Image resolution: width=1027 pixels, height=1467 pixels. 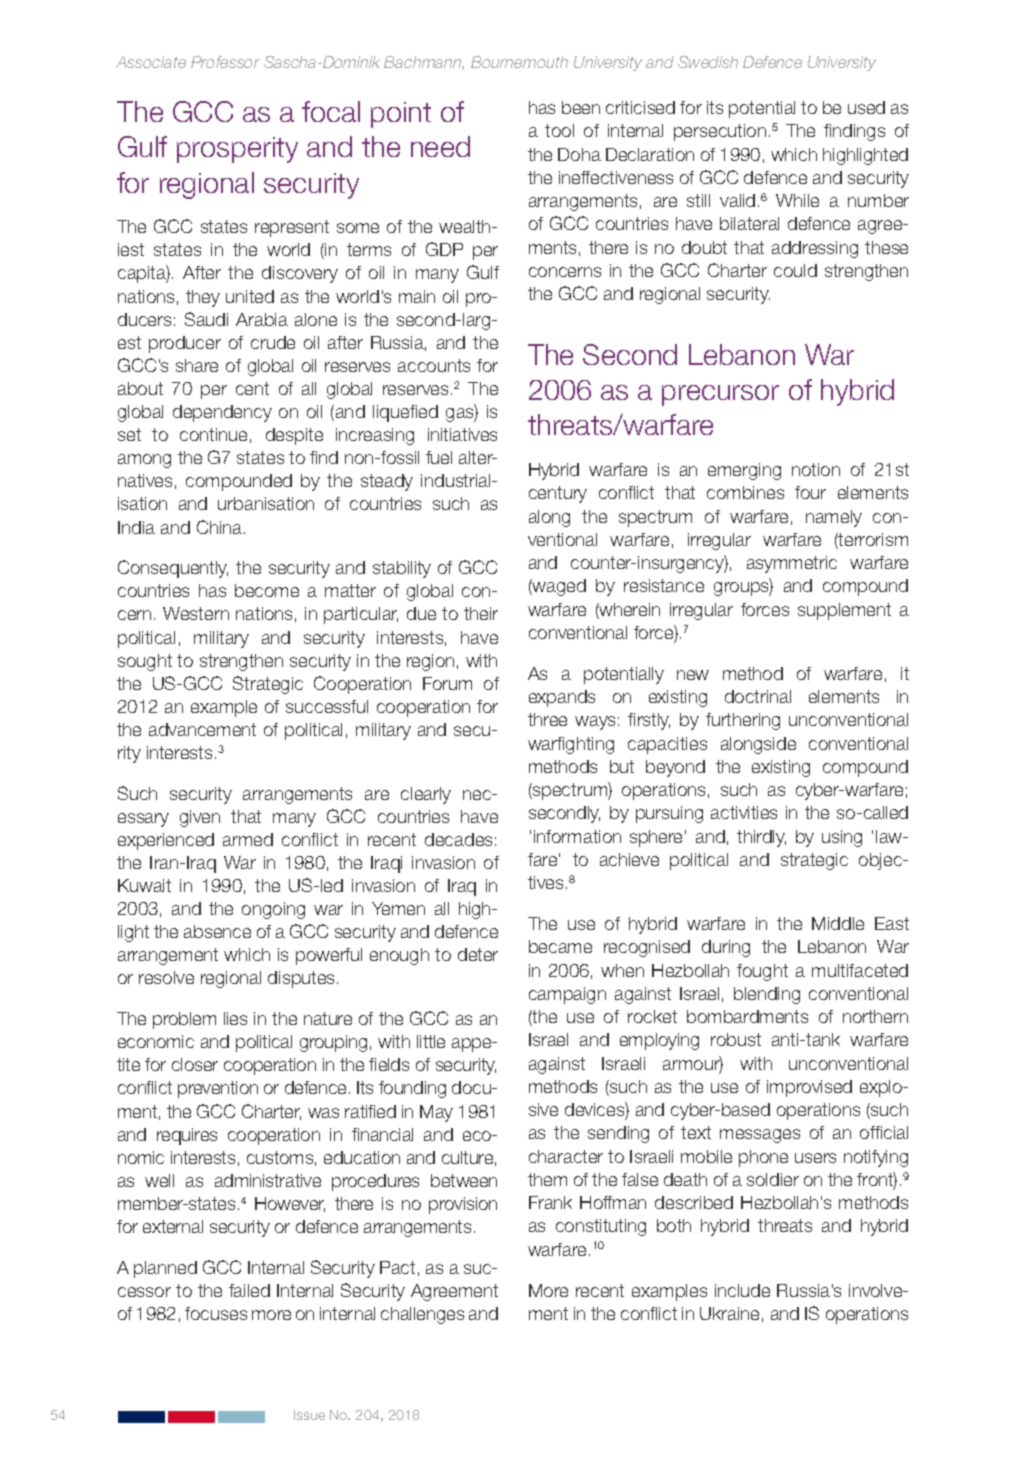 I want to click on used, so click(x=866, y=107).
